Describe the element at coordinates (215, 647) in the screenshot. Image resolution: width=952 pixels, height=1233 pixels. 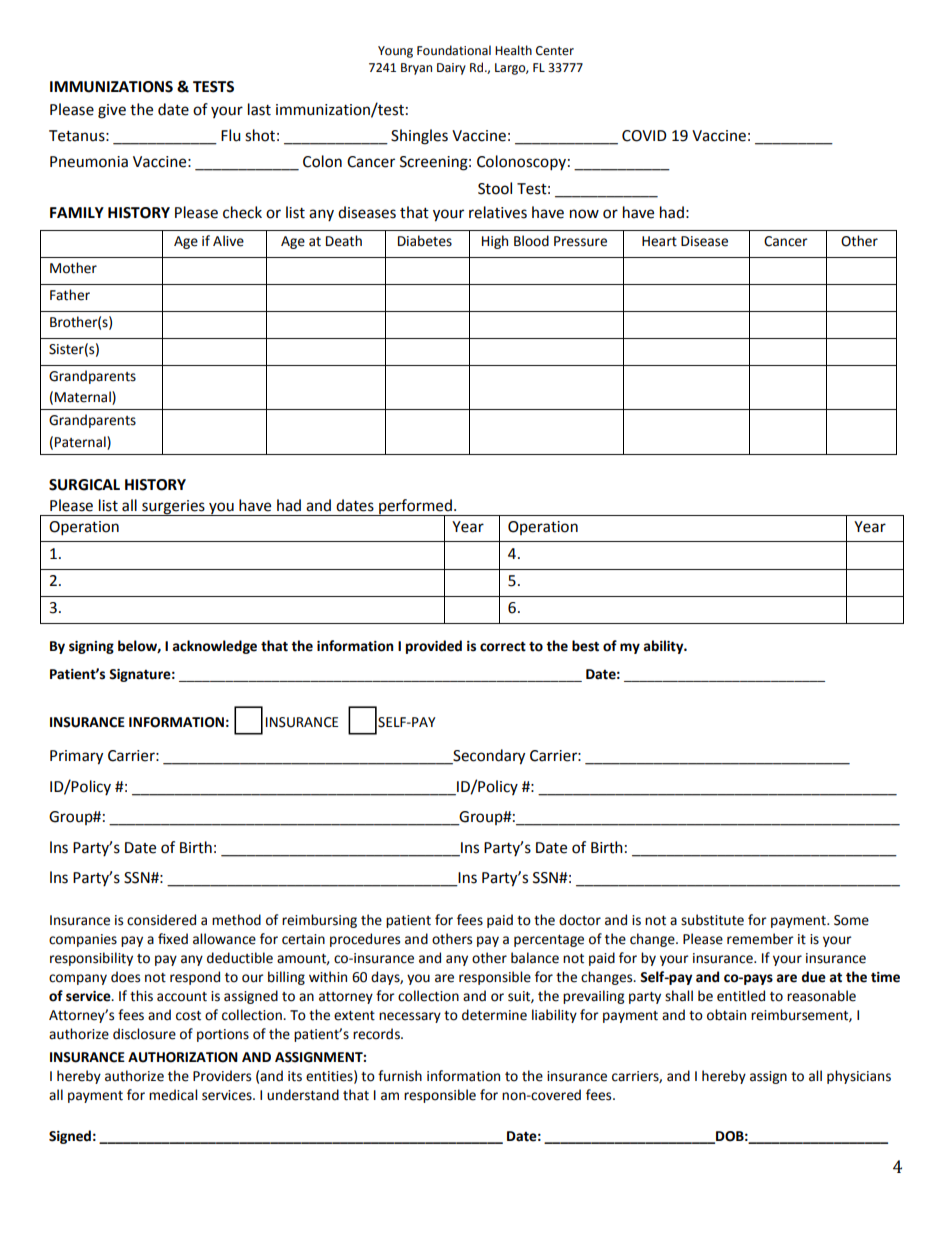
I see `acknowledge` at that location.
